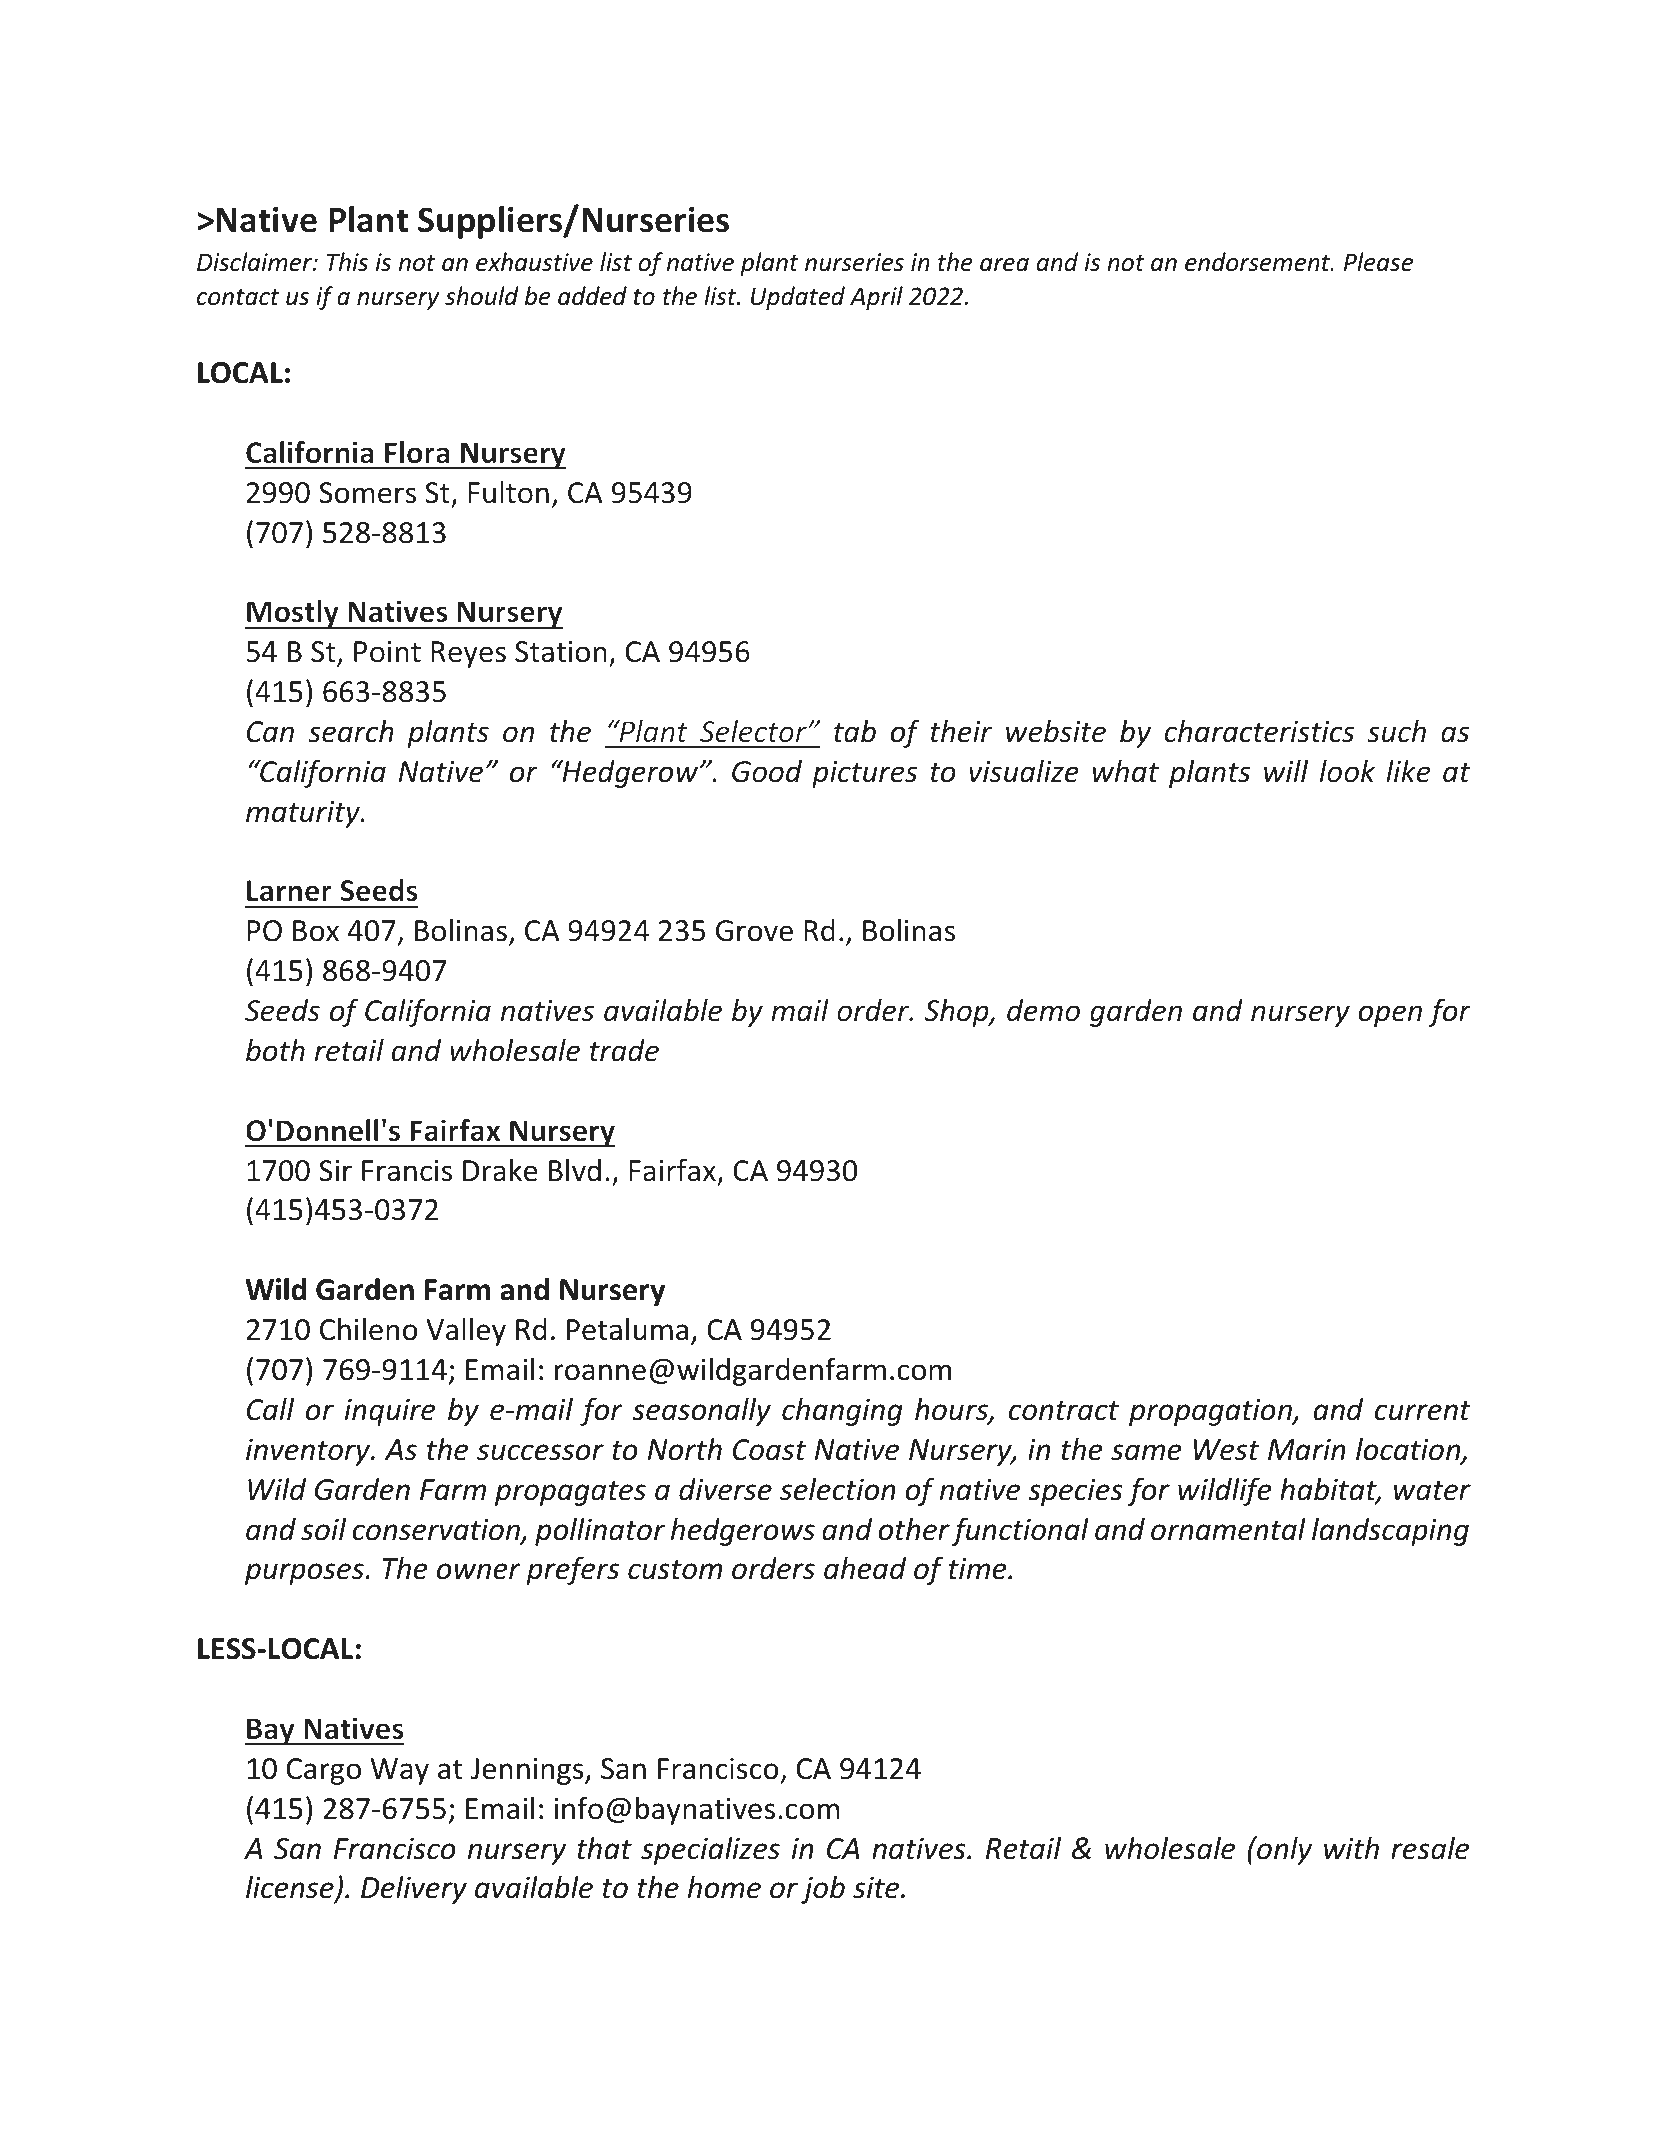 The image size is (1666, 2156). What do you see at coordinates (823, 1889) in the screenshot?
I see `job` at bounding box center [823, 1889].
